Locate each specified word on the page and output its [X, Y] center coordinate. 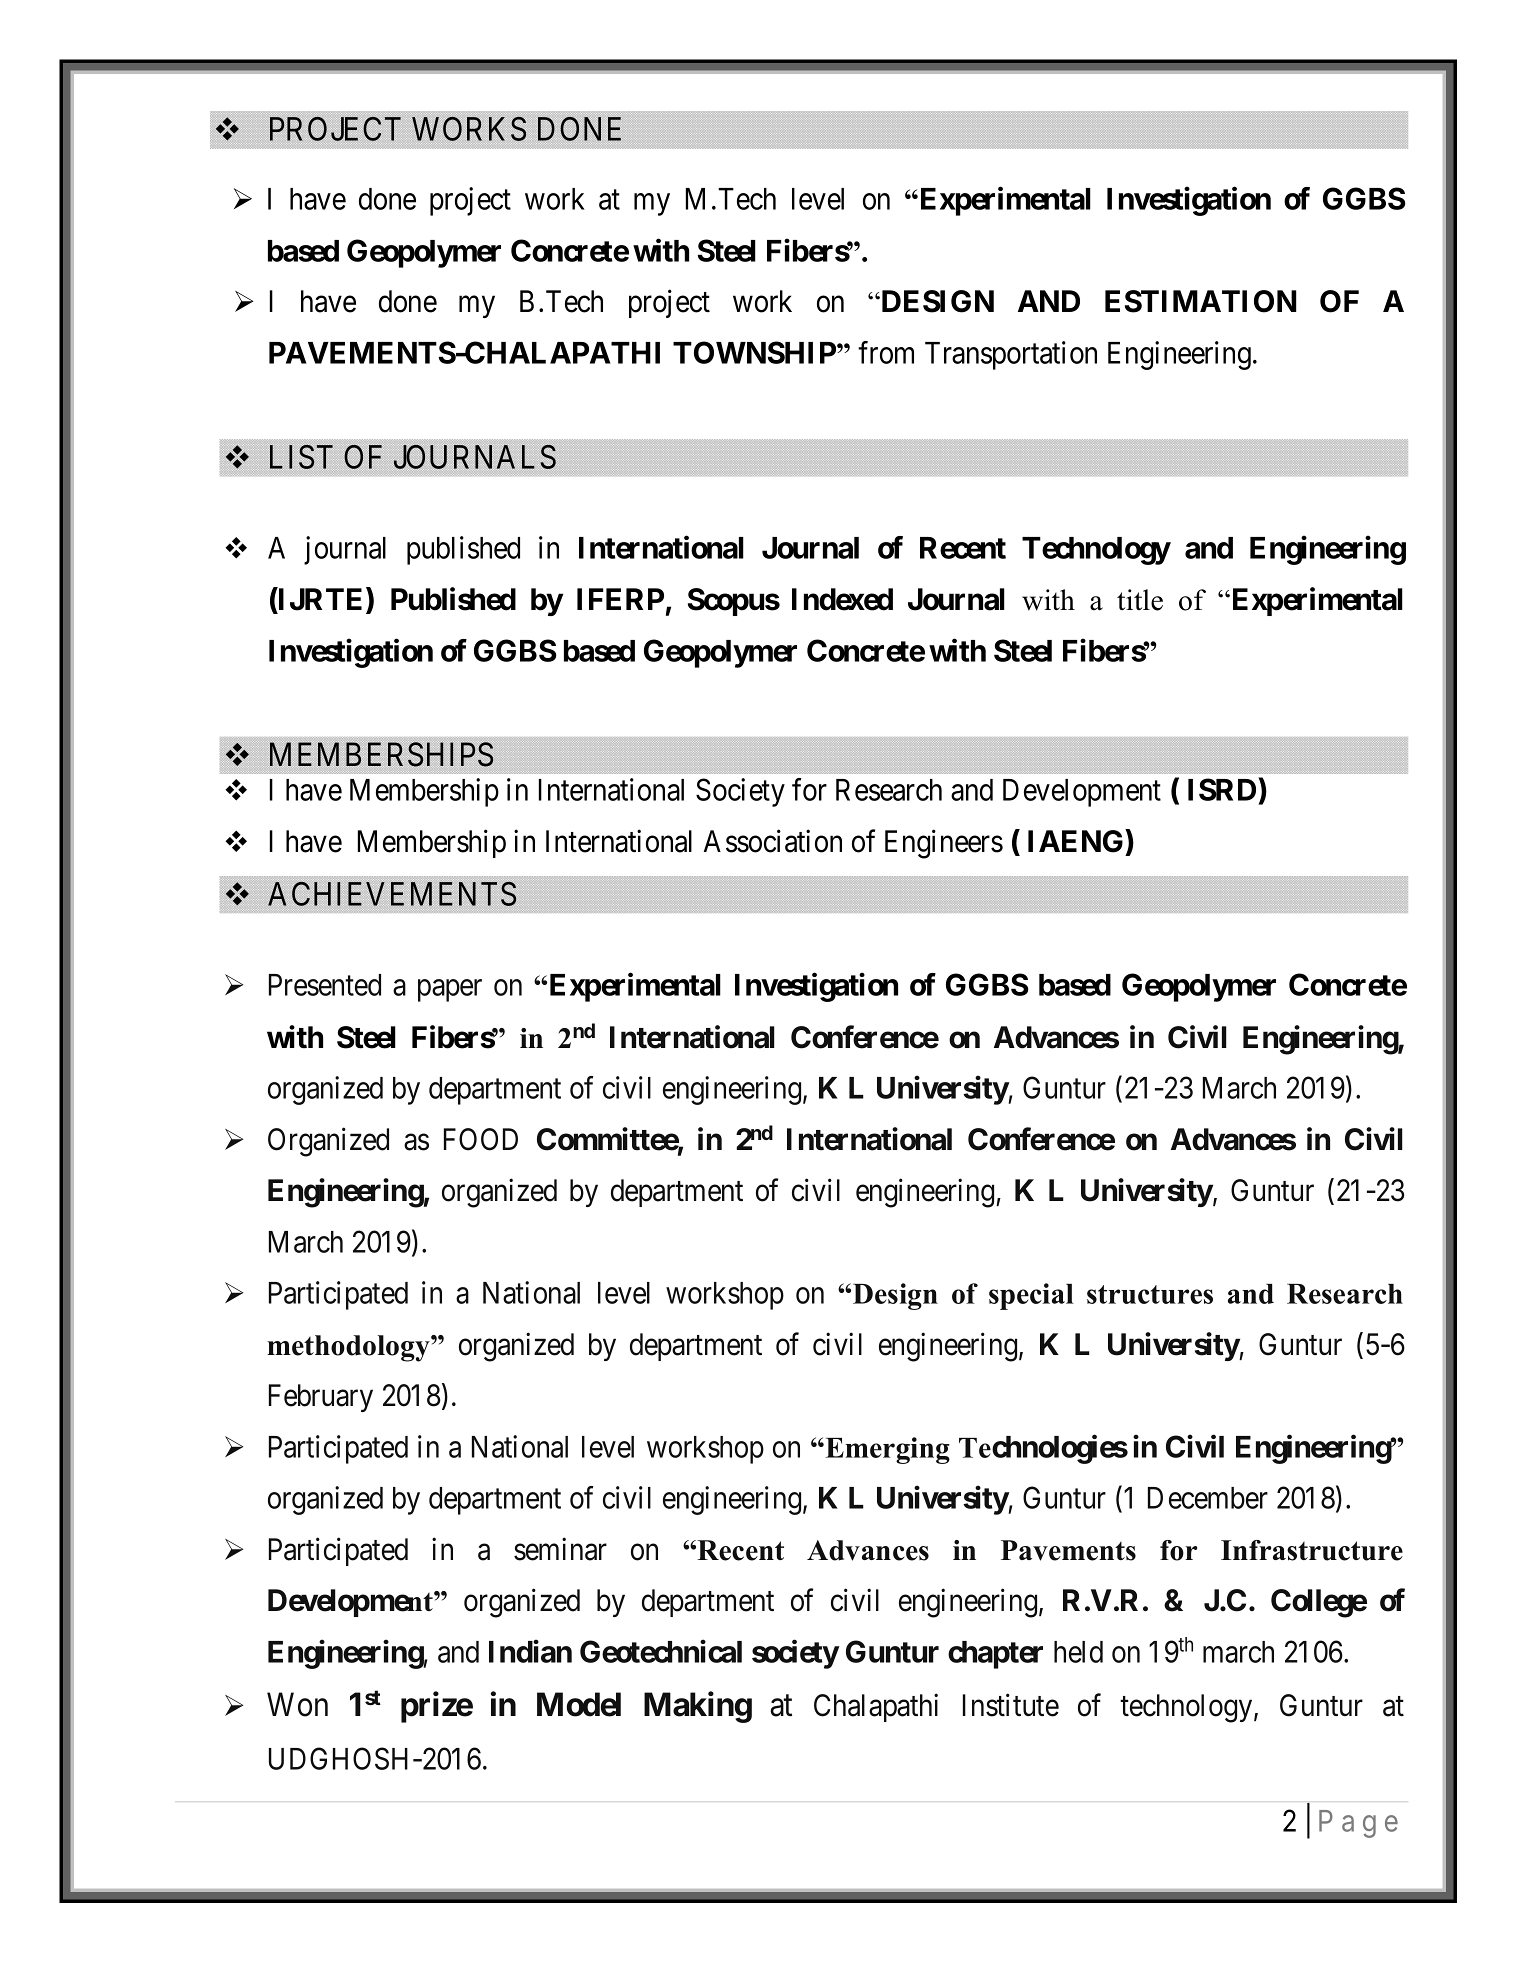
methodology [349, 1348]
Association [773, 841]
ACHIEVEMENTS [392, 894]
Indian [530, 1651]
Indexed [842, 599]
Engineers [944, 844]
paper [450, 991]
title [1140, 600]
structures [1150, 1294]
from [886, 352]
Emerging [886, 1450]
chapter [995, 1655]
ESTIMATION [1201, 301]
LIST [301, 457]
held [1078, 1652]
